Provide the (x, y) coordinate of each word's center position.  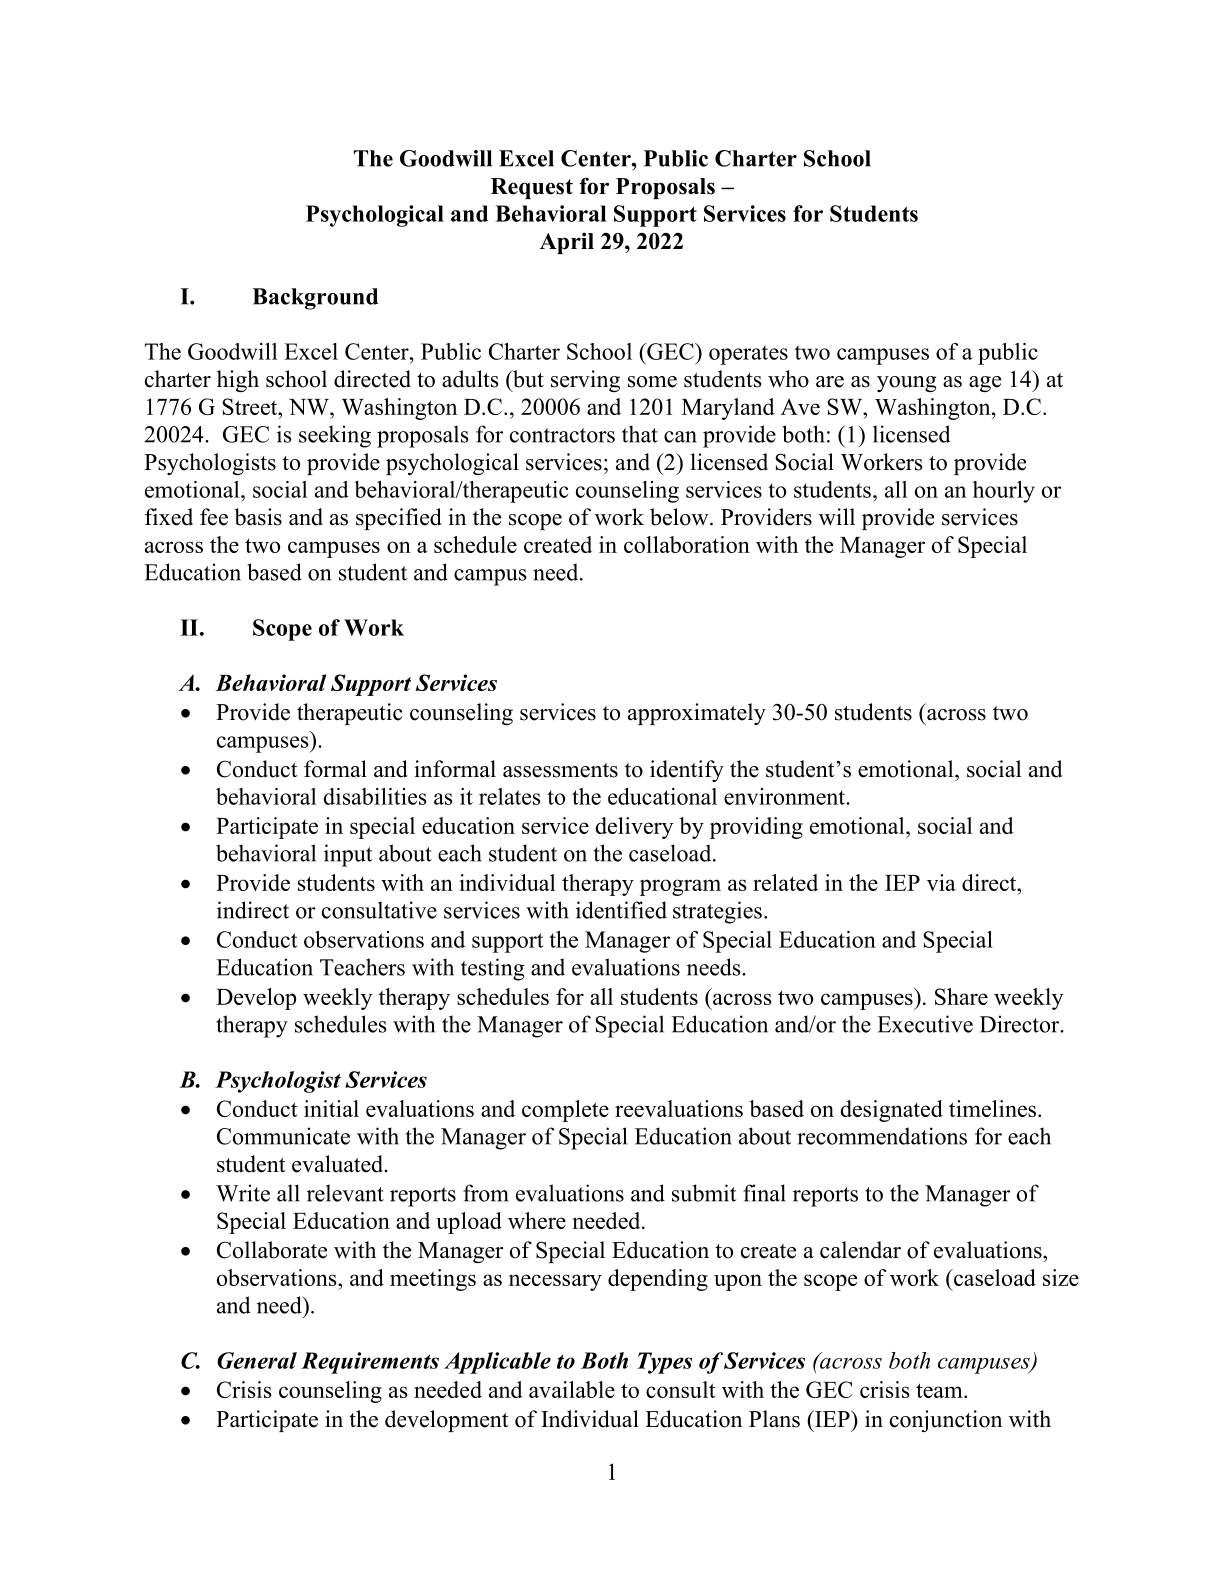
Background (315, 299)
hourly (1004, 492)
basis (258, 517)
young (907, 384)
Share (961, 996)
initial (331, 1108)
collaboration (687, 544)
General (257, 1360)
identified (621, 910)
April (567, 243)
